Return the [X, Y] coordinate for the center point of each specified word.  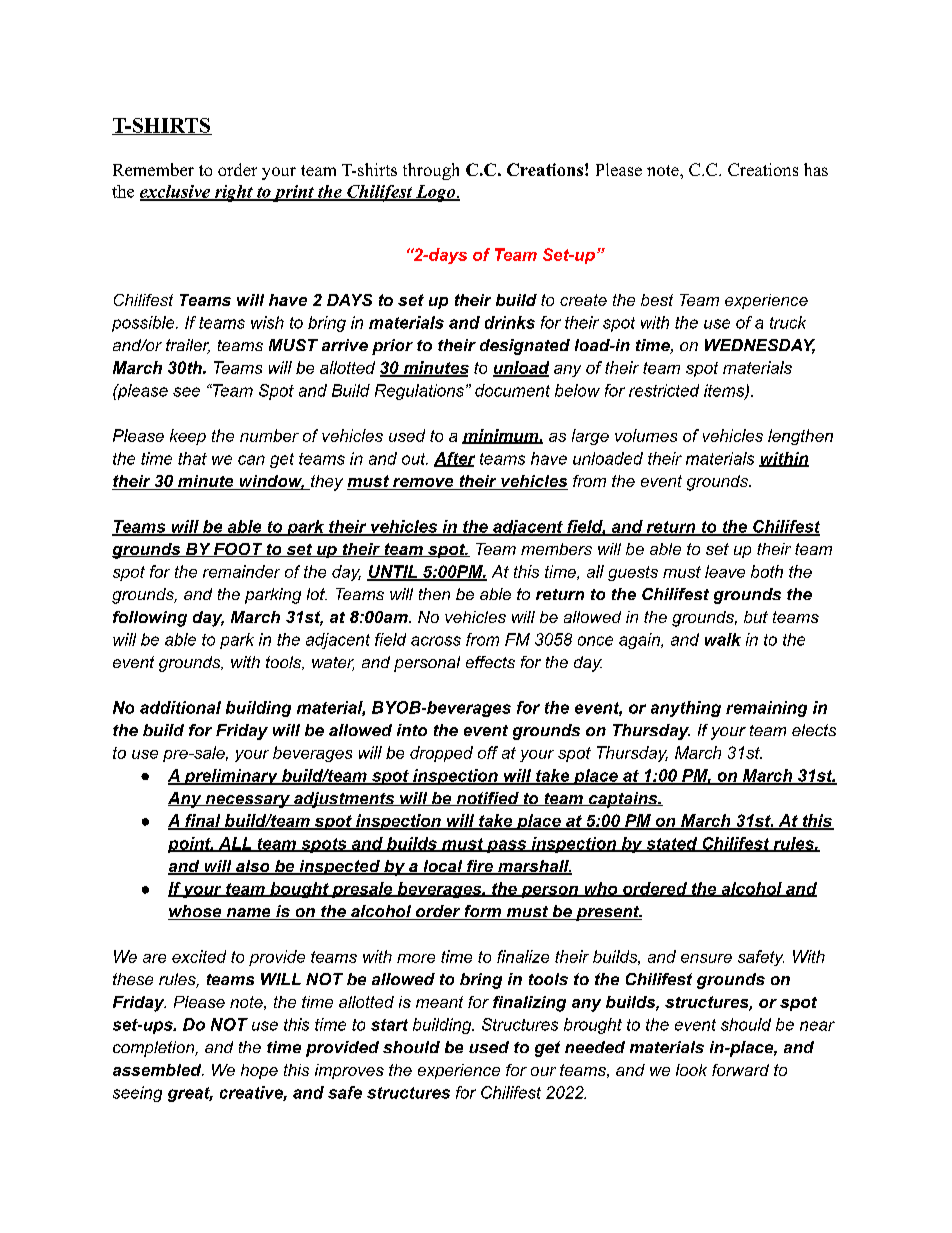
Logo [435, 193]
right [233, 193]
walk [723, 639]
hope [259, 1071]
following [150, 619]
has [816, 169]
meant [439, 1002]
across [436, 641]
